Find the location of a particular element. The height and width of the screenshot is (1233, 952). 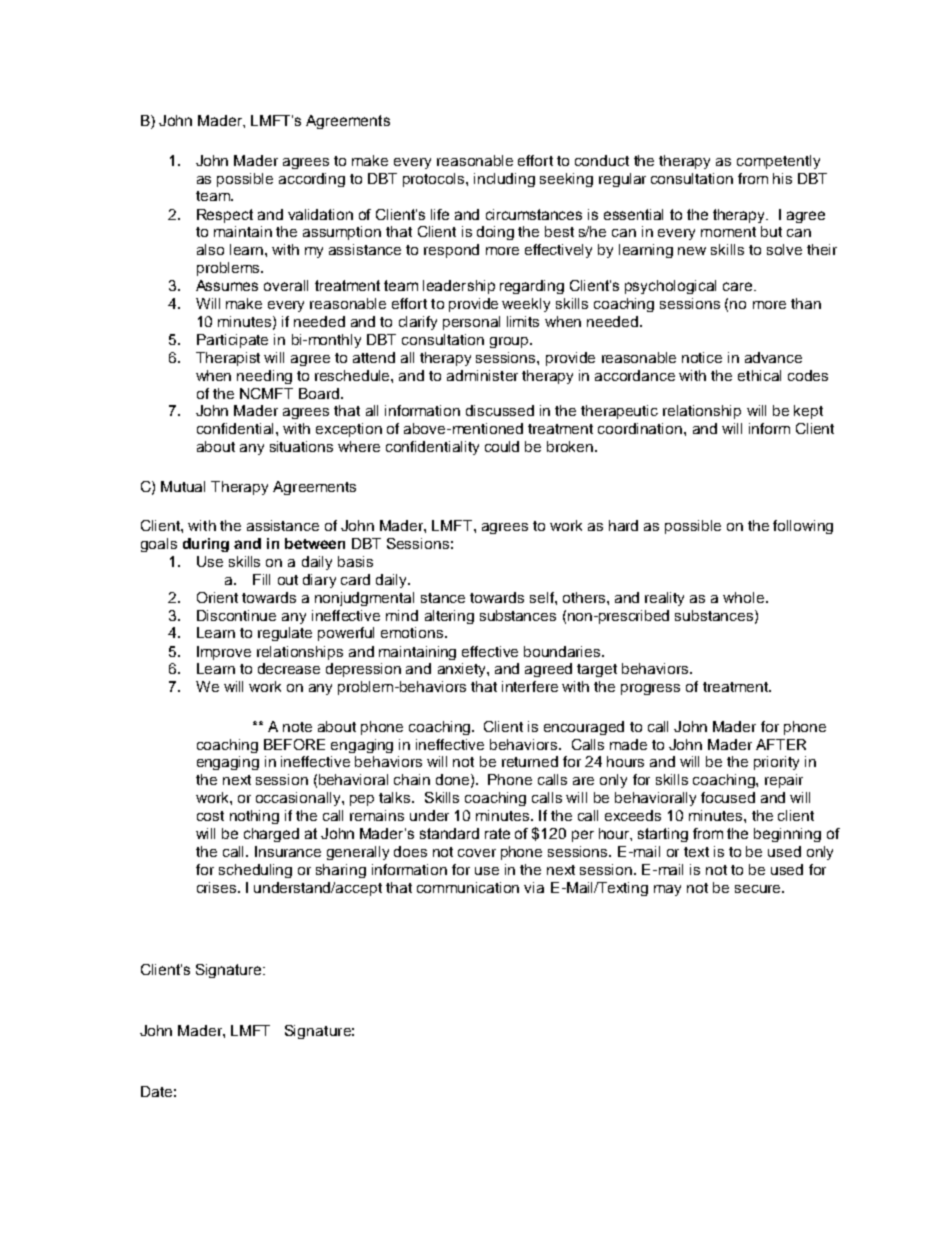

following is located at coordinates (803, 527).
